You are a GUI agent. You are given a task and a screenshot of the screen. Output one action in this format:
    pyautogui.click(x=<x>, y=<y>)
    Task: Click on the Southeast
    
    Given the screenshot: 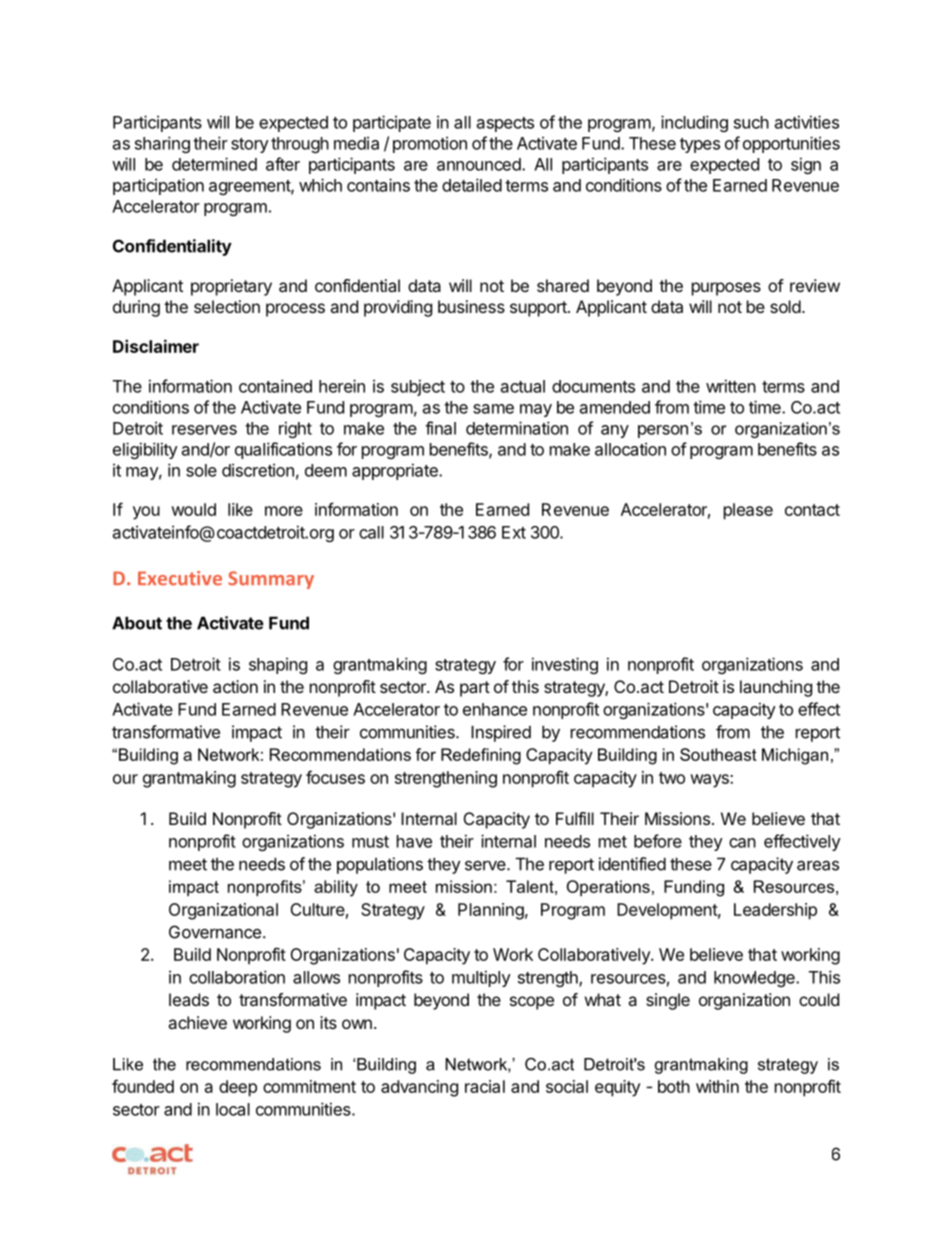 What is the action you would take?
    pyautogui.click(x=718, y=754)
